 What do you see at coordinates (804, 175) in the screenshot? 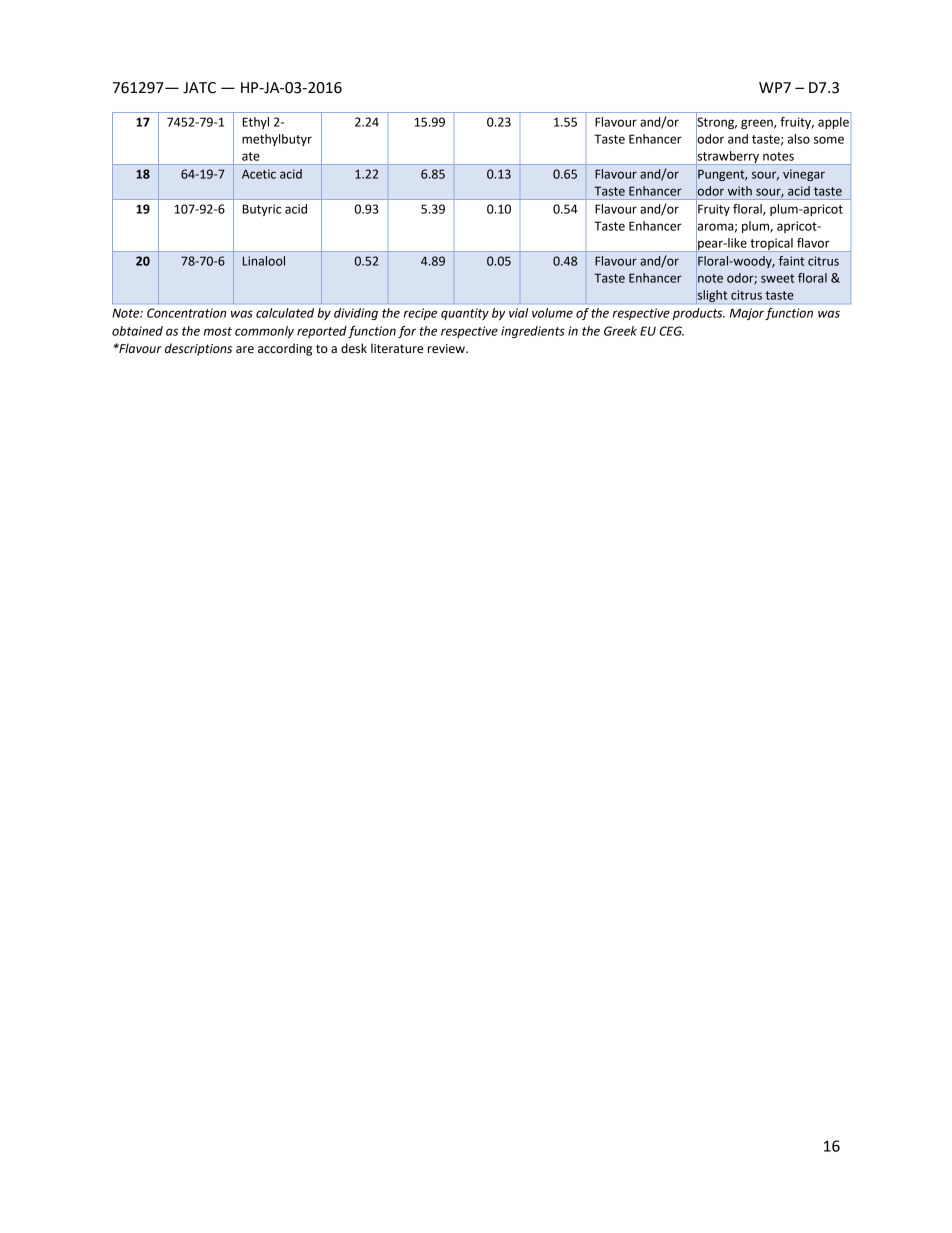
I see `vinegar` at bounding box center [804, 175].
